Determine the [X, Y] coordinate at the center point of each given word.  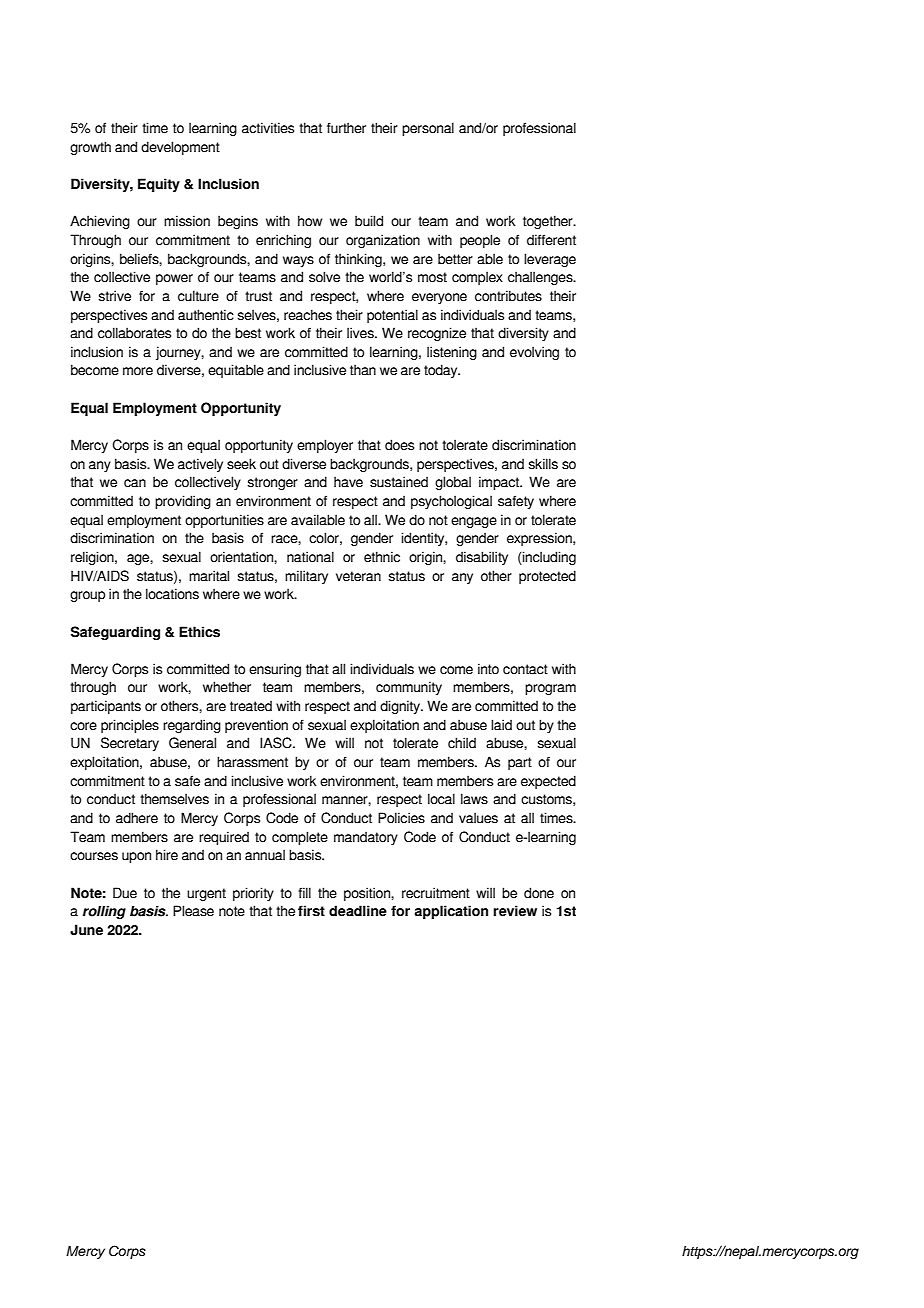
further [346, 128]
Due [125, 893]
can [135, 483]
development [180, 148]
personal [428, 129]
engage [474, 522]
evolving [534, 353]
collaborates [134, 333]
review [515, 911]
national [310, 557]
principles [130, 726]
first [311, 911]
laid [501, 725]
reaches [308, 315]
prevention [256, 726]
